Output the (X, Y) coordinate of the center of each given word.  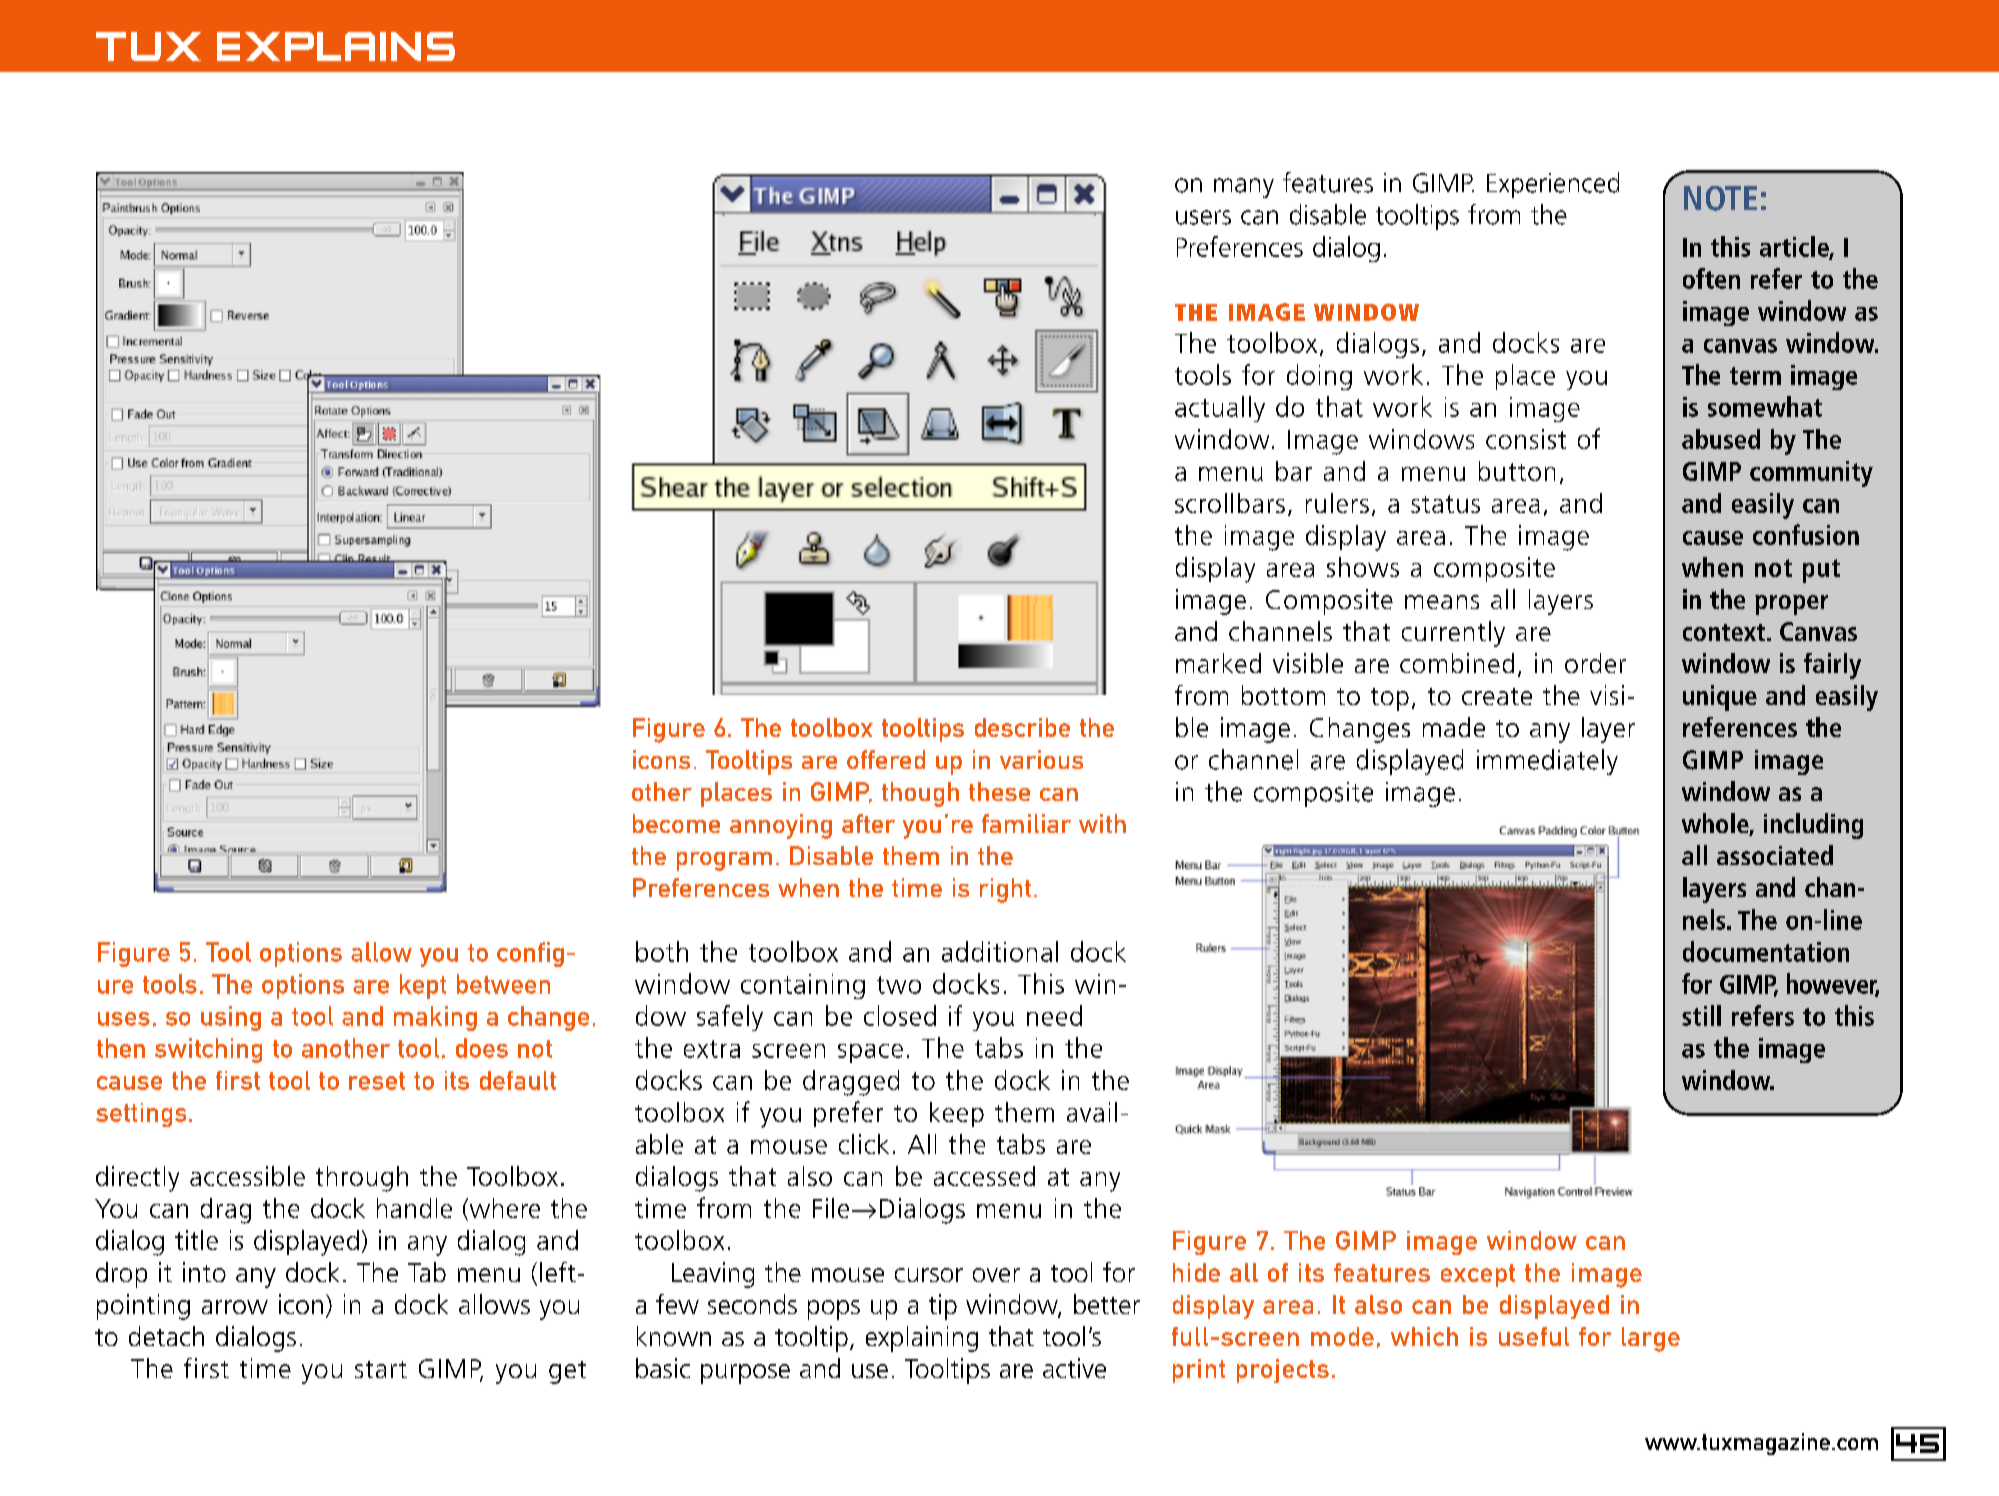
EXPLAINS (336, 46)
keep (957, 1114)
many (1244, 188)
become (676, 823)
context (1724, 632)
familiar (1026, 823)
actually (1220, 409)
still (1701, 1015)
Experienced (1553, 185)
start (381, 1369)
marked (1218, 663)
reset (377, 1081)
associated (1775, 855)
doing (1319, 377)
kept (423, 986)
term (1755, 376)
